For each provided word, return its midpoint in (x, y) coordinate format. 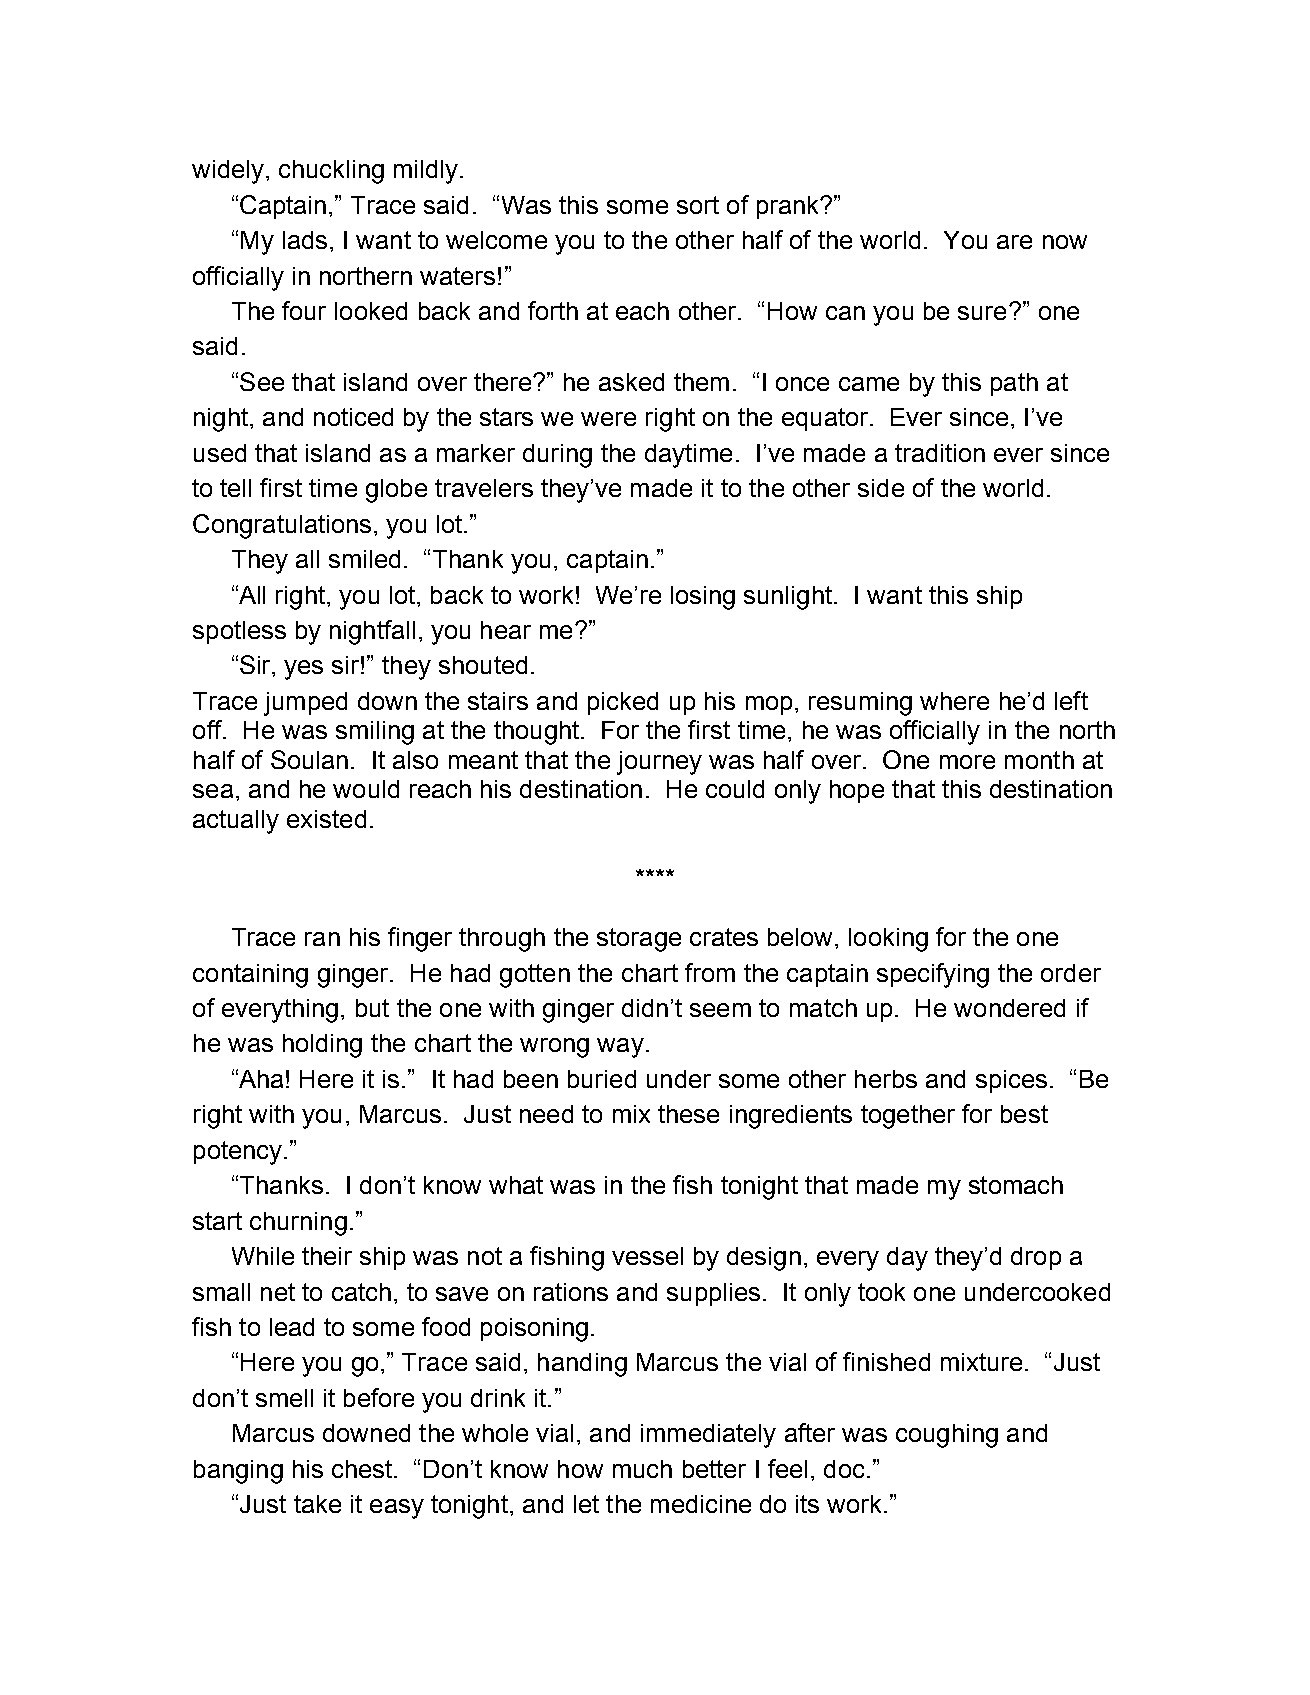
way (620, 1048)
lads (305, 240)
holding (322, 1046)
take (317, 1504)
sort (698, 205)
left (1071, 700)
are (1014, 242)
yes (303, 670)
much (642, 1469)
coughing (947, 1436)
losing (703, 598)
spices (1011, 1081)
